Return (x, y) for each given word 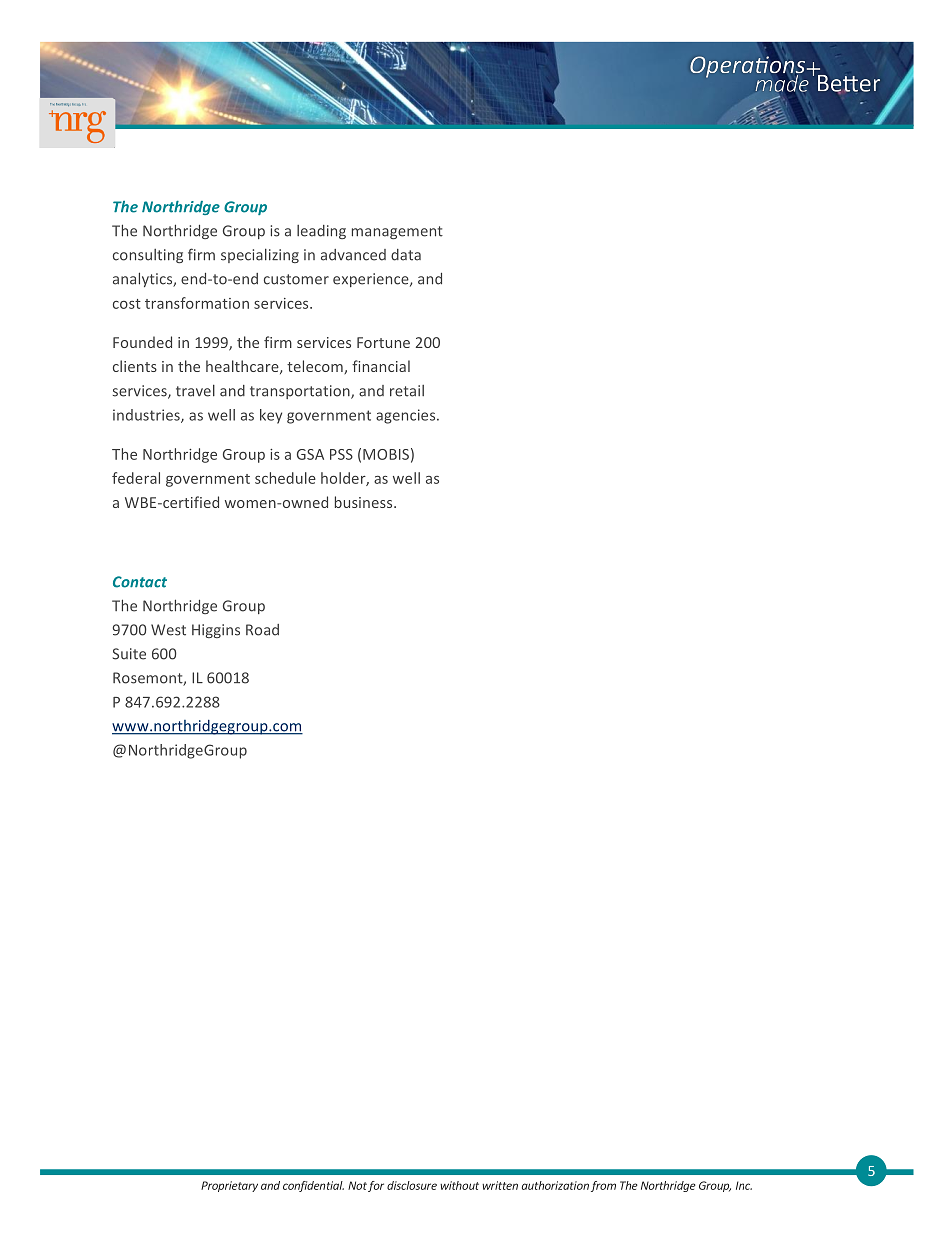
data (406, 255)
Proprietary (229, 1186)
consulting (148, 256)
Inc (744, 1185)
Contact (140, 582)
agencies (407, 416)
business (365, 502)
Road (262, 630)
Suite (129, 654)
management (397, 232)
